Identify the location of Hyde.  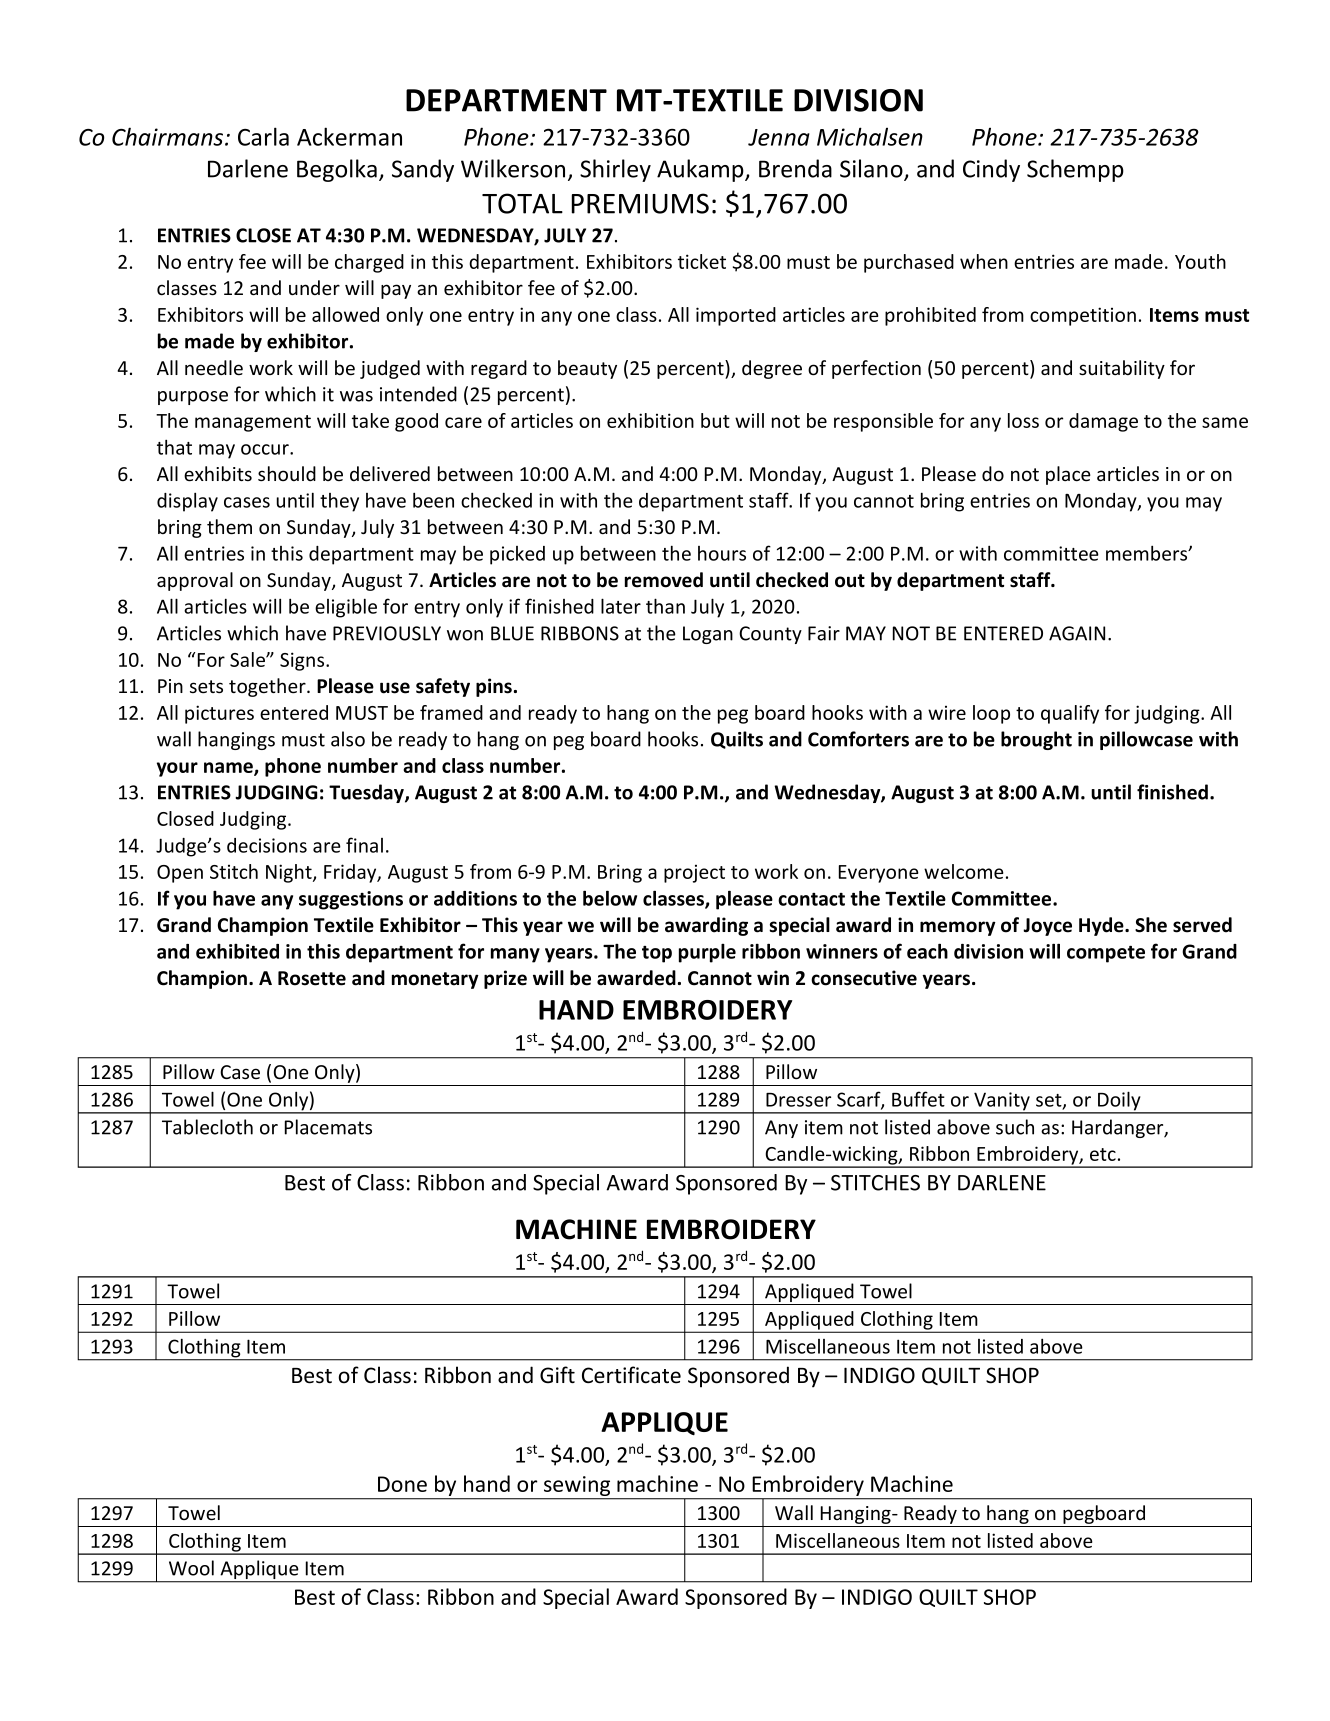
(1102, 926).
